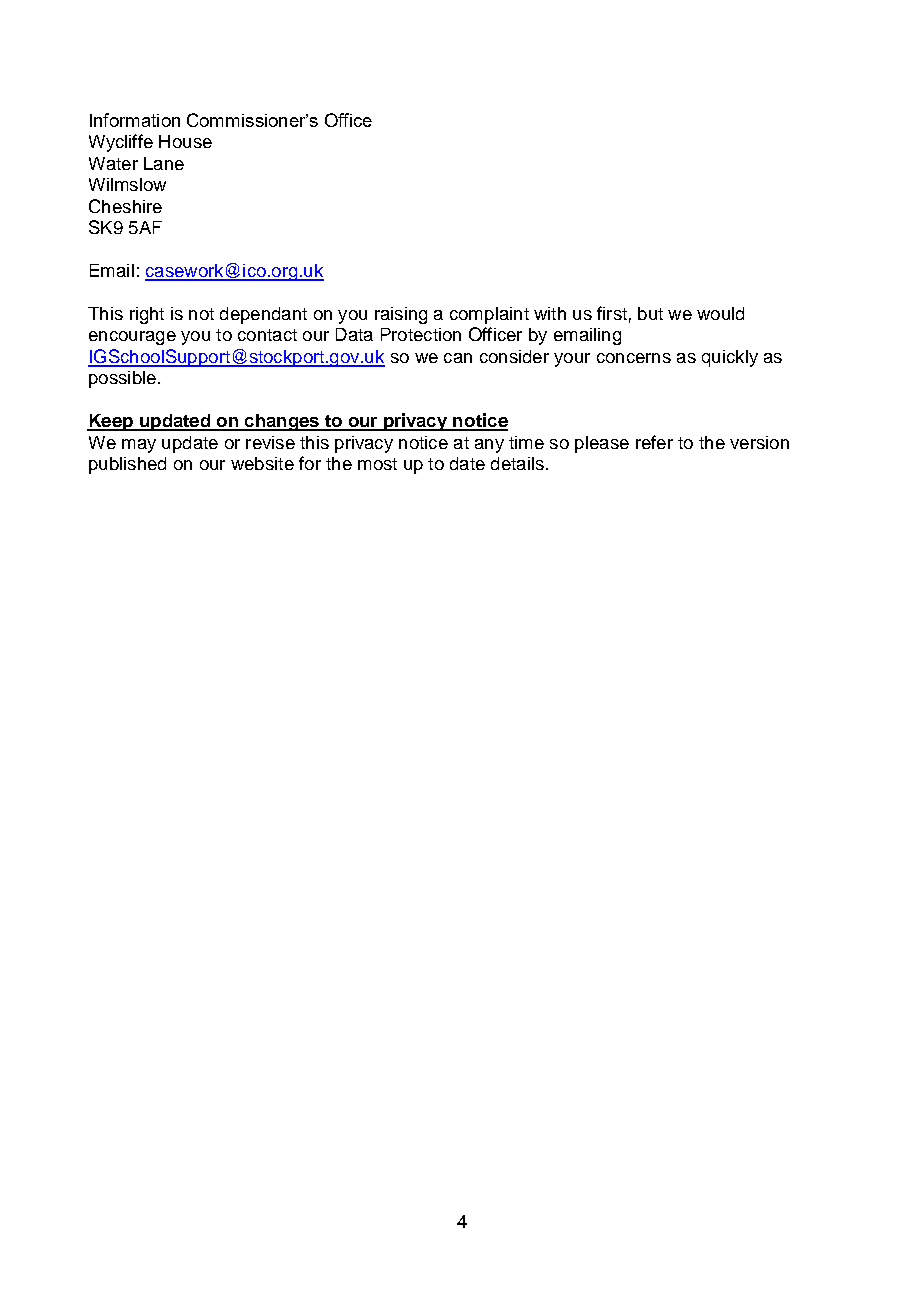  What do you see at coordinates (654, 442) in the document?
I see `refer` at bounding box center [654, 442].
